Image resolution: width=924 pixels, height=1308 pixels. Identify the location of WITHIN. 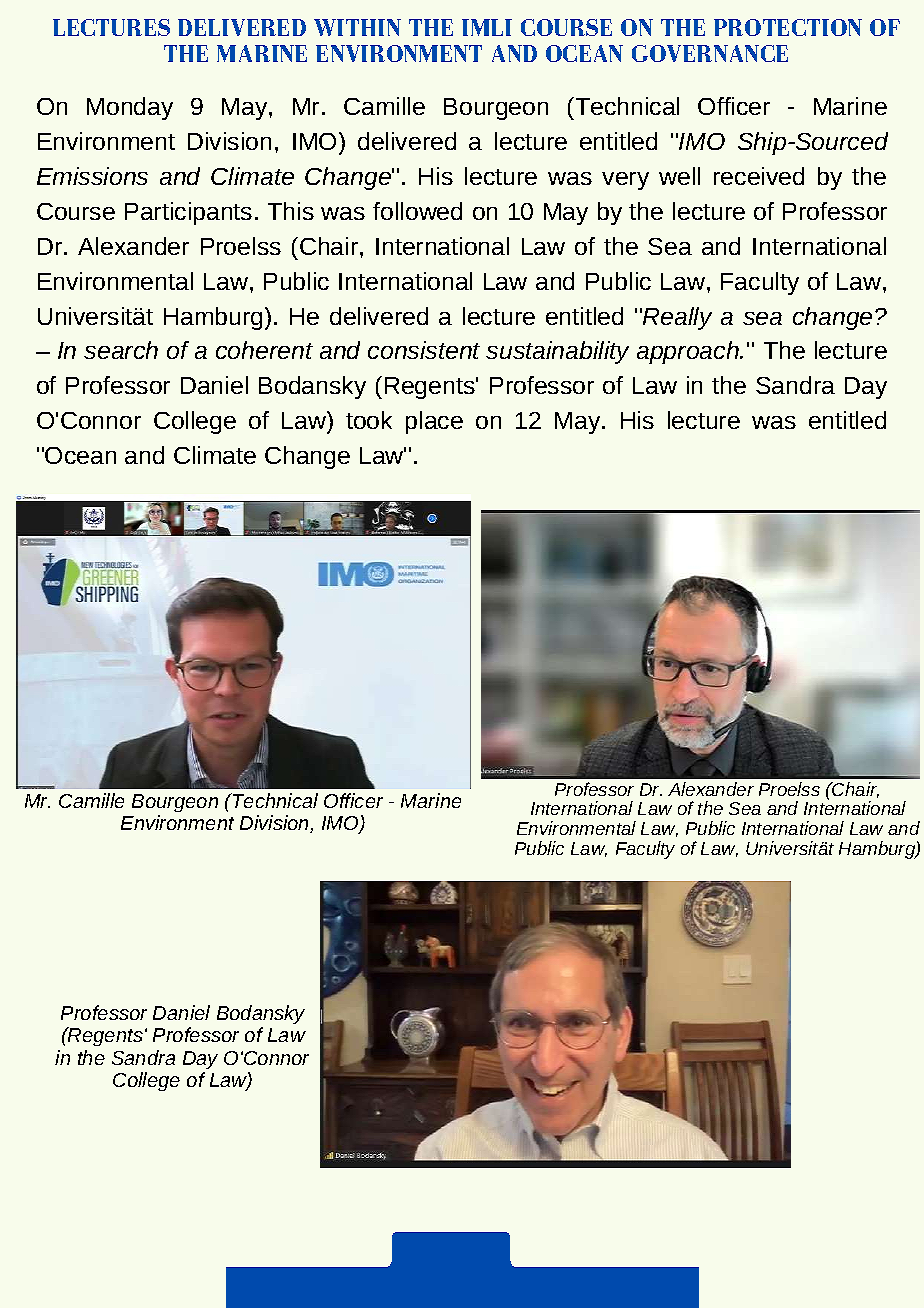
(357, 27).
